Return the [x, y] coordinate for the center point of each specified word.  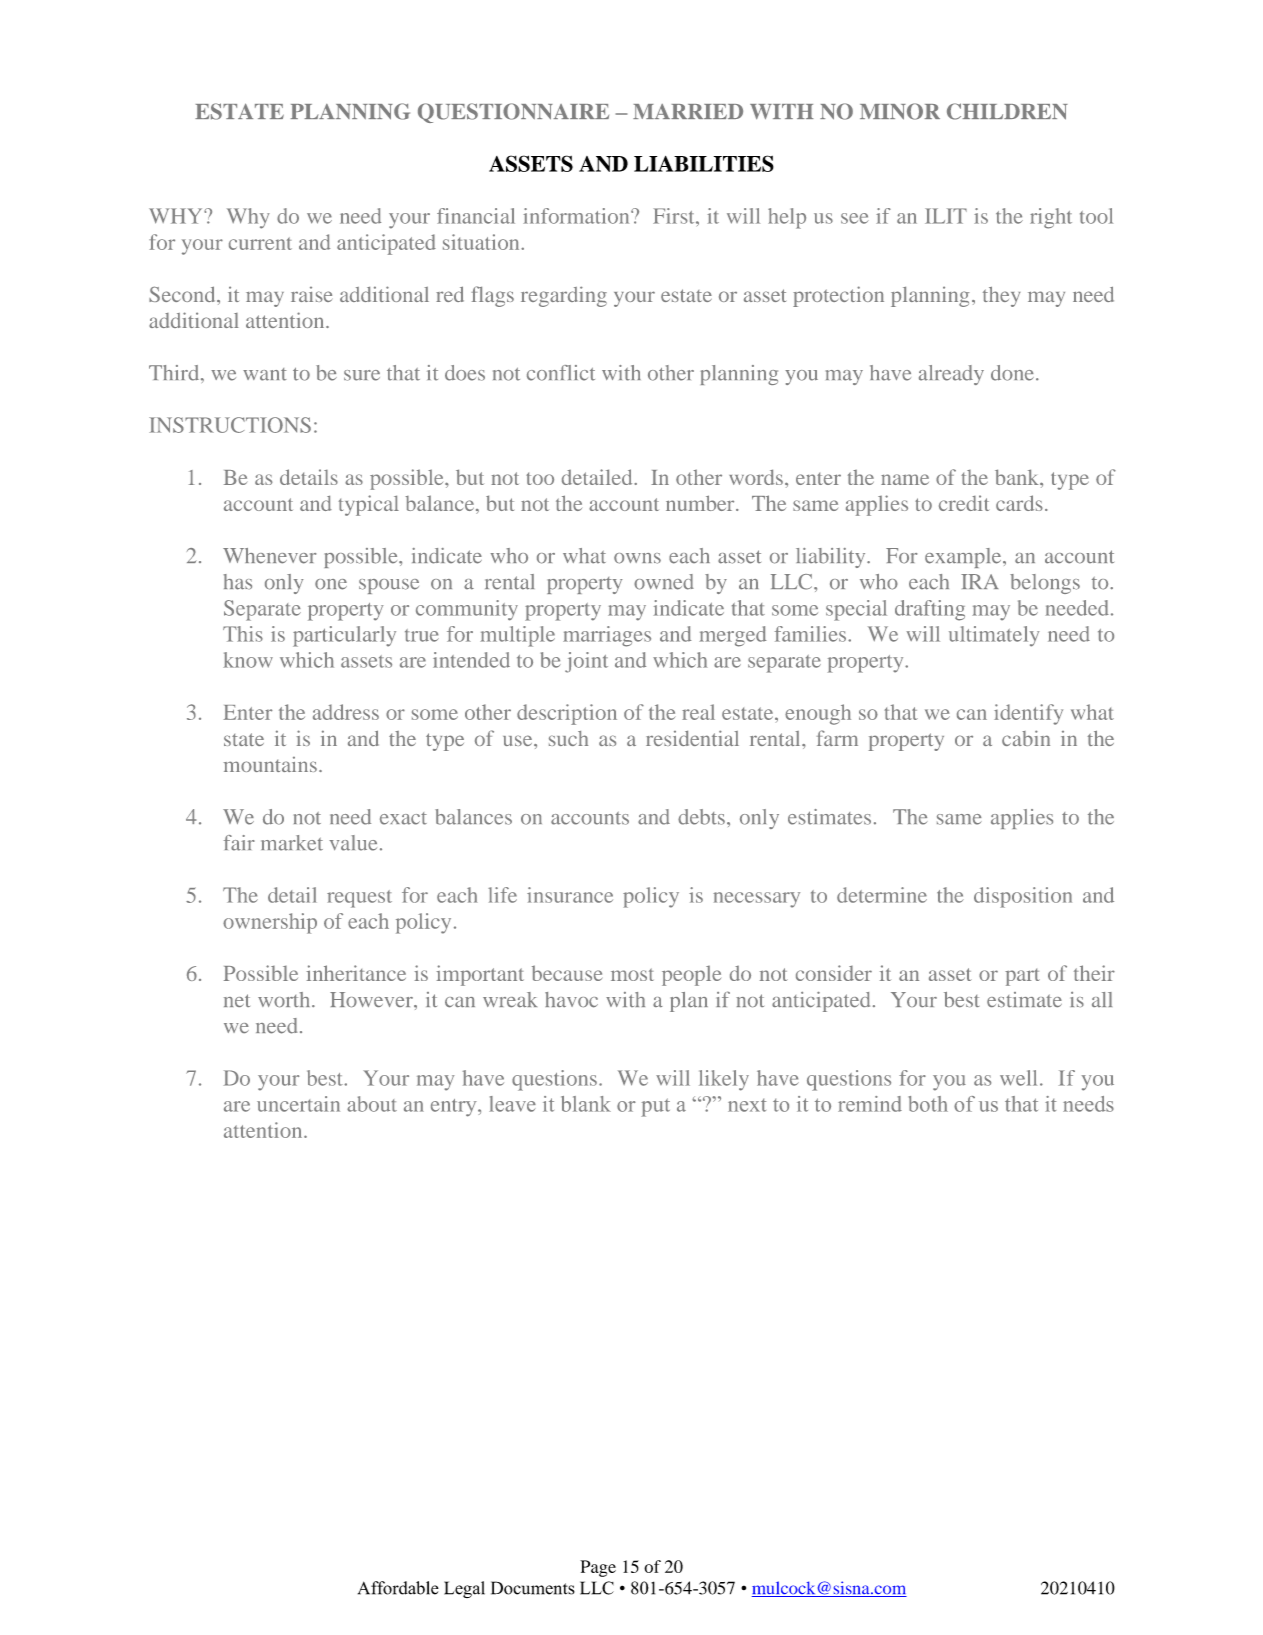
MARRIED [688, 111]
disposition [1023, 897]
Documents [533, 1588]
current [260, 243]
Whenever [269, 556]
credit [964, 503]
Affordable [398, 1588]
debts [701, 817]
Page [598, 1568]
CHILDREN [1007, 111]
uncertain [298, 1104]
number [701, 503]
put [655, 1107]
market [292, 843]
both [928, 1104]
